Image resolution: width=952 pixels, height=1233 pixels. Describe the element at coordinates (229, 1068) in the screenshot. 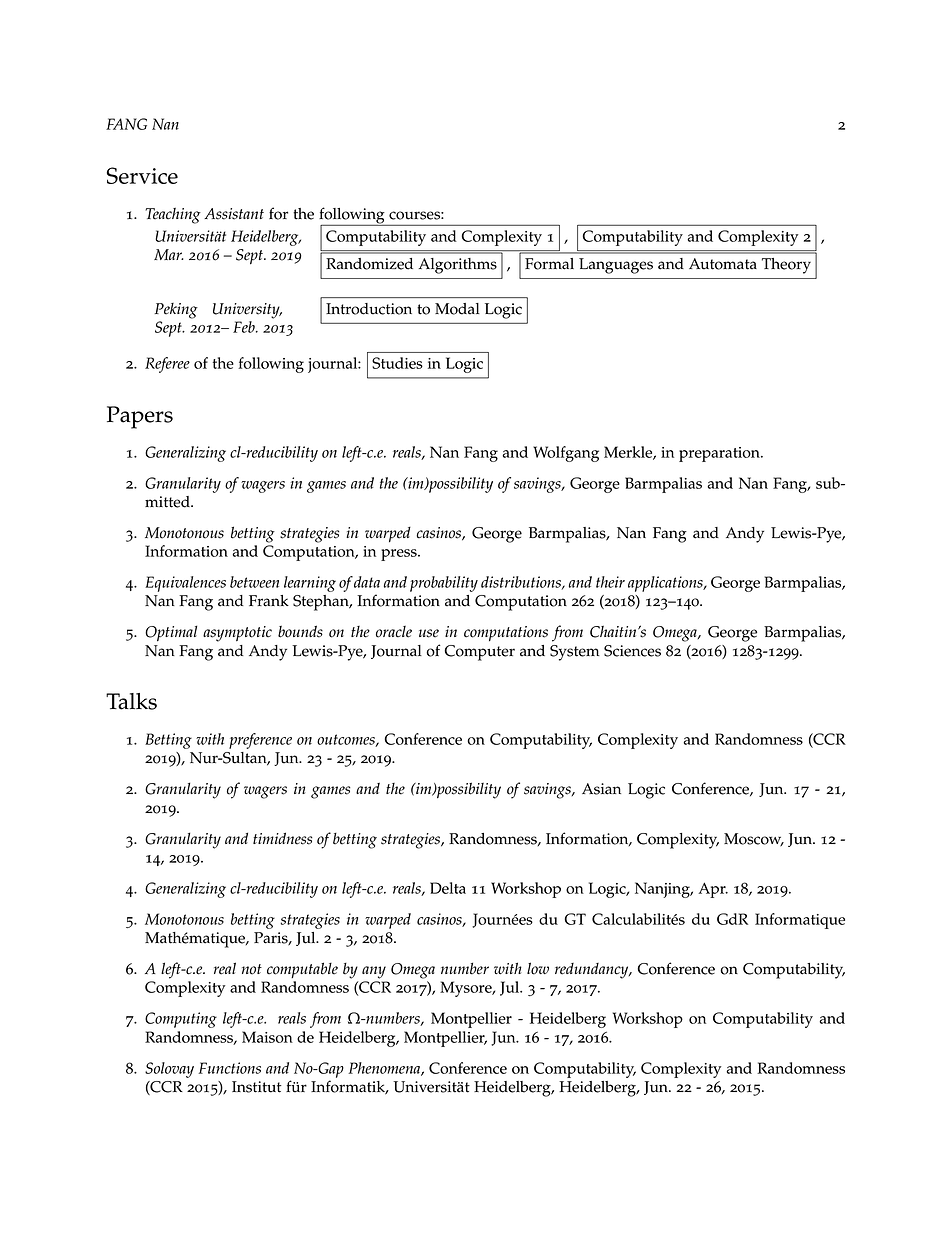

I see `Functions` at that location.
